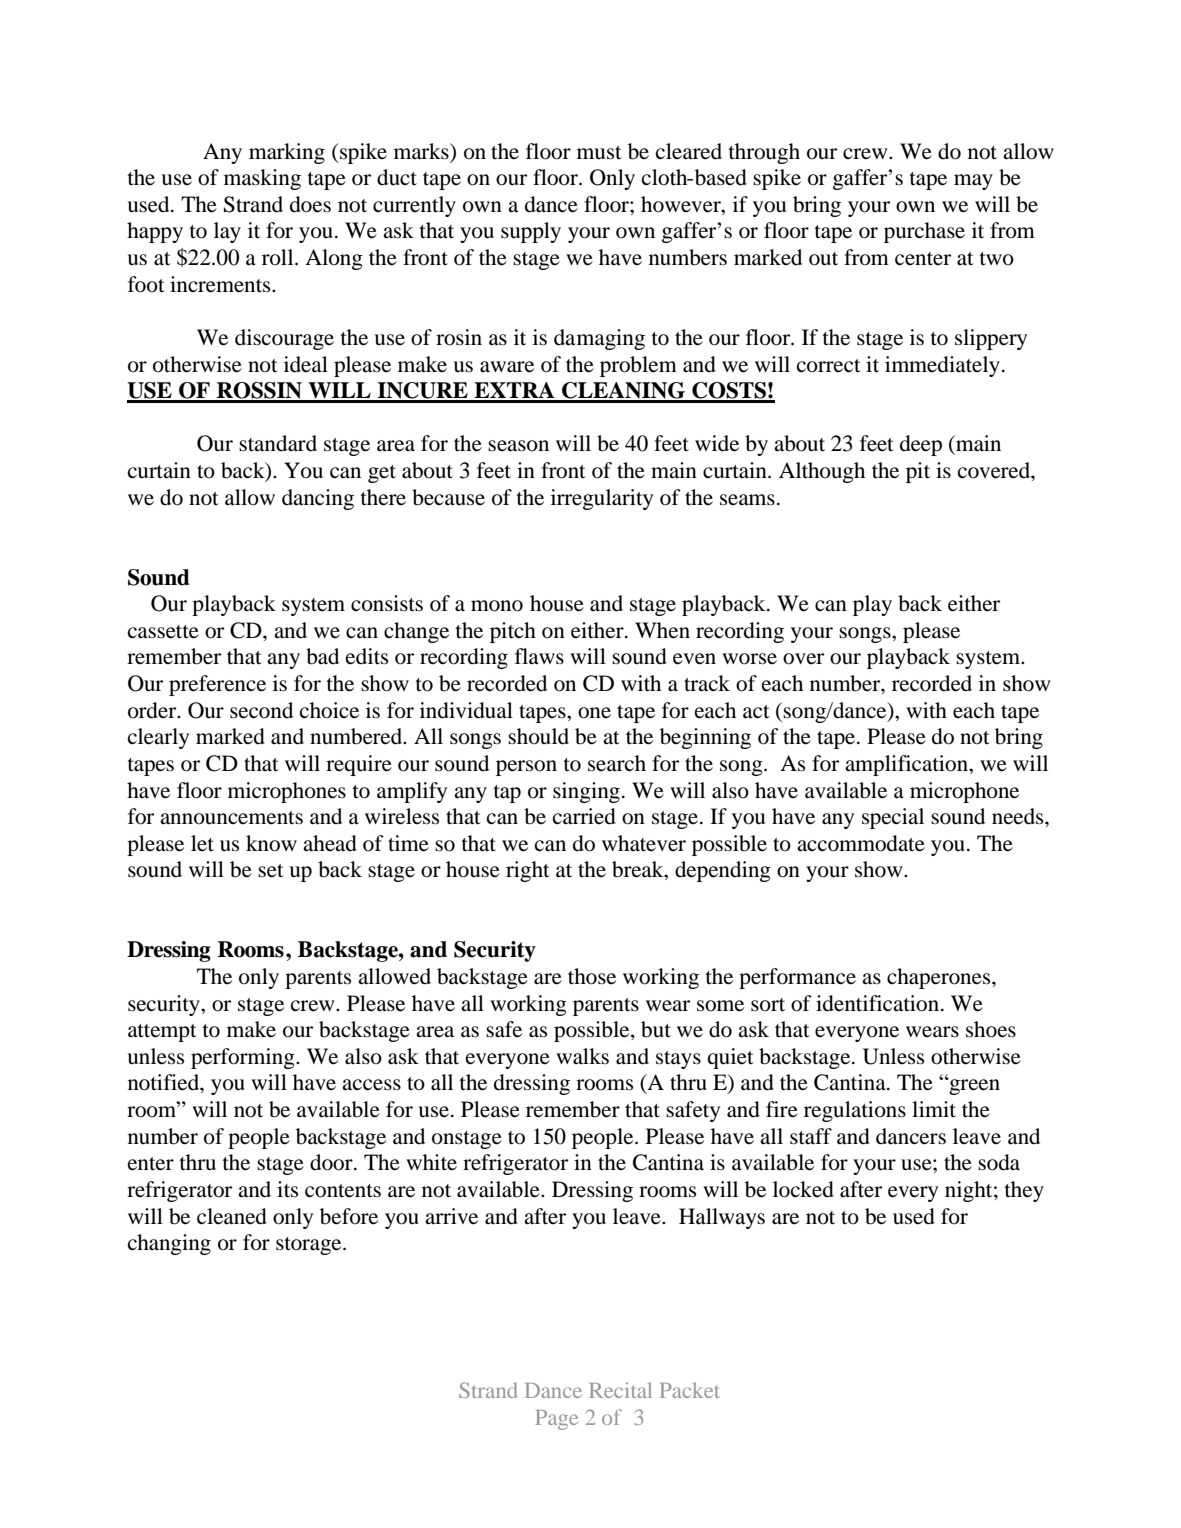 The image size is (1181, 1528). What do you see at coordinates (262, 179) in the screenshot?
I see `masking` at bounding box center [262, 179].
